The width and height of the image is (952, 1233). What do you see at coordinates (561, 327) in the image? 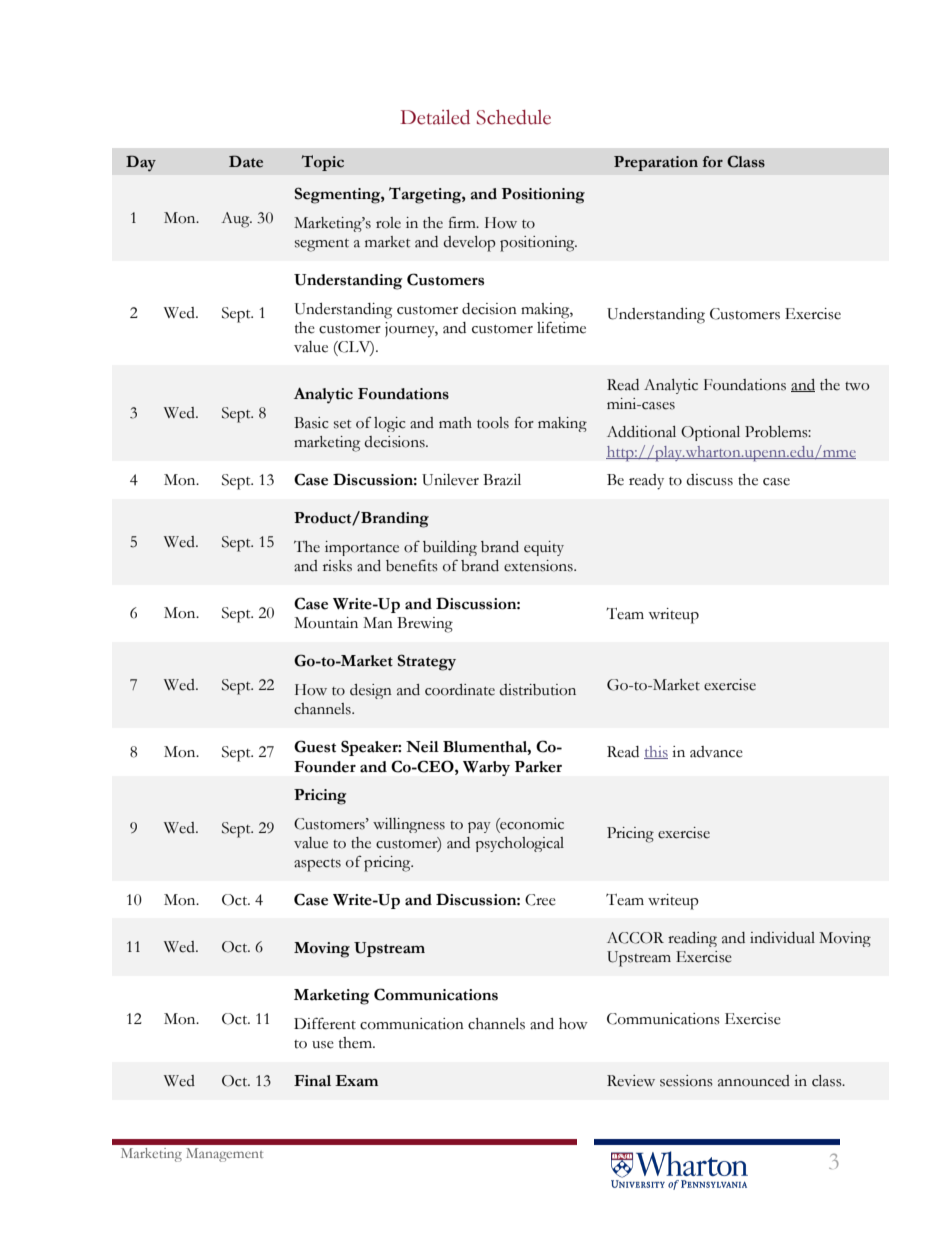
I see `lifetime` at bounding box center [561, 327].
